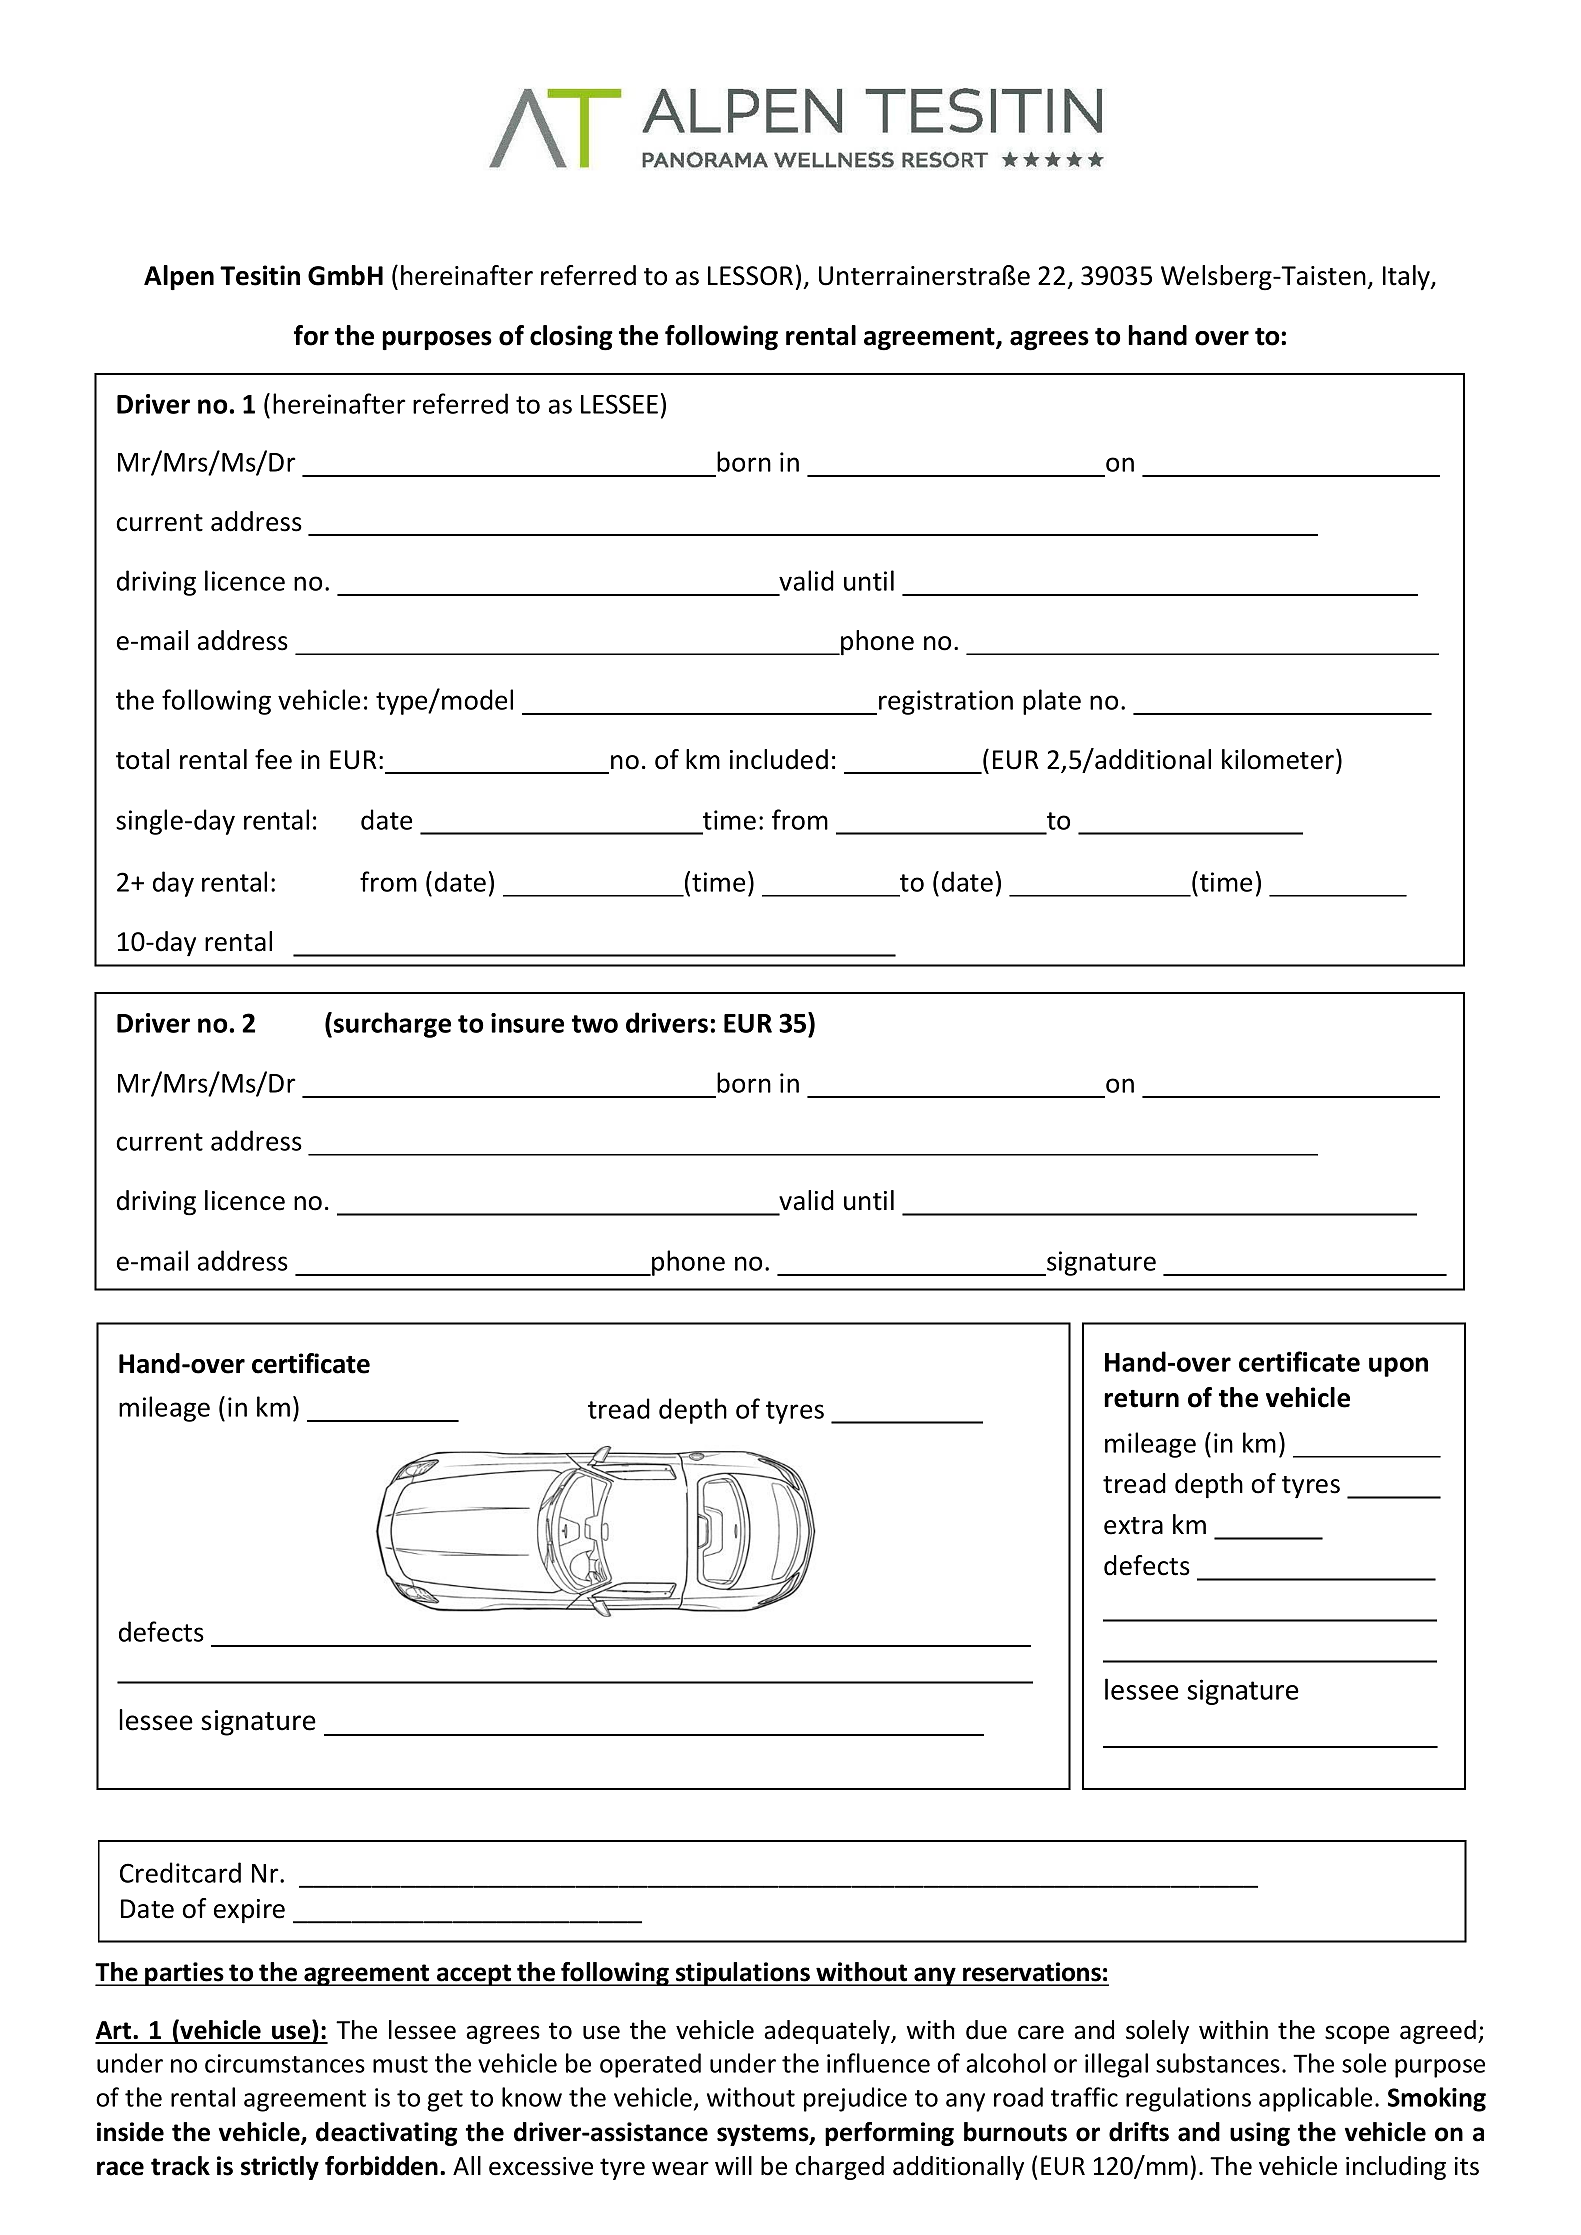 The width and height of the document is (1581, 2235). What do you see at coordinates (855, 2099) in the document?
I see `prejudice` at bounding box center [855, 2099].
